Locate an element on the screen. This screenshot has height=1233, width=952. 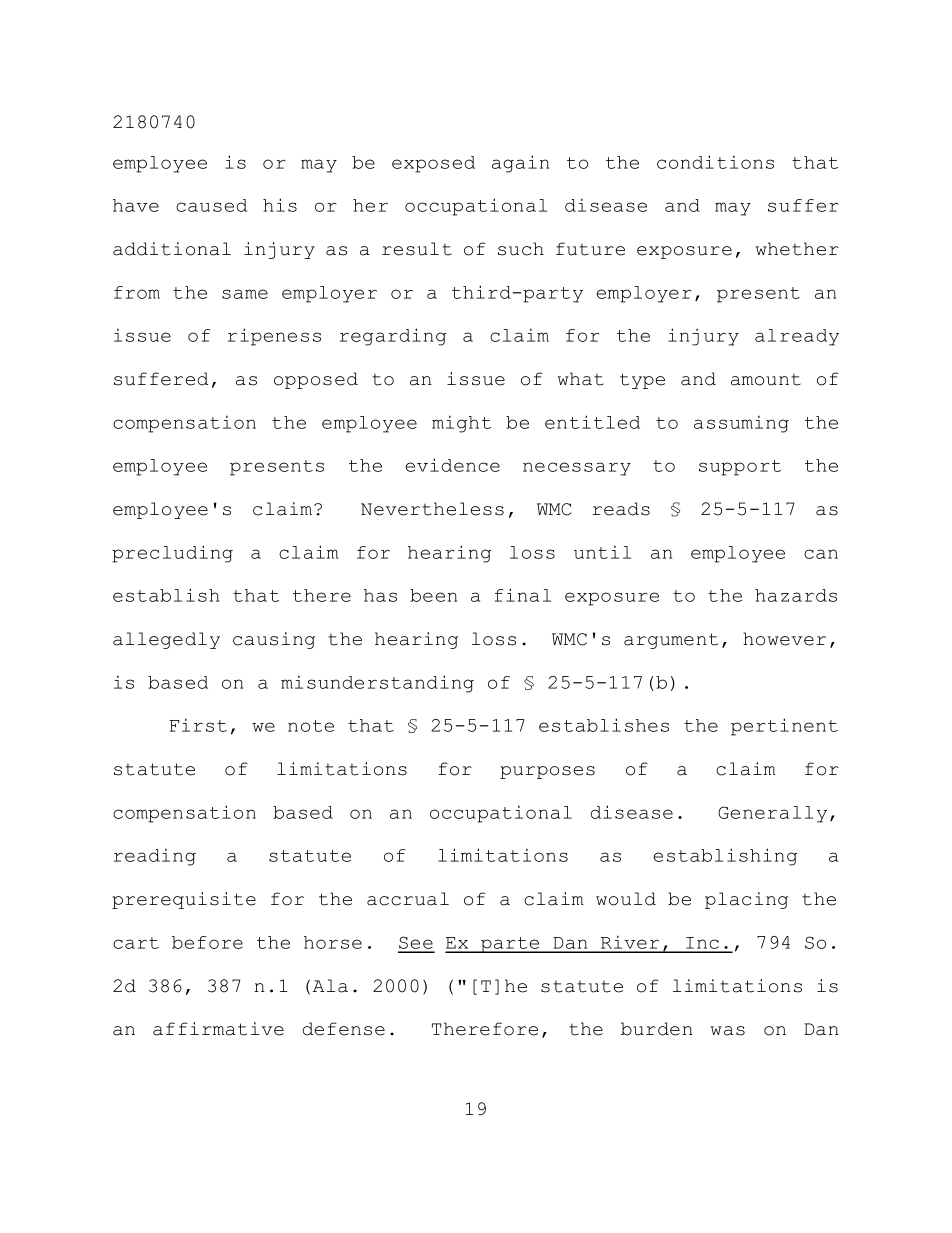
precluding is located at coordinates (172, 554).
